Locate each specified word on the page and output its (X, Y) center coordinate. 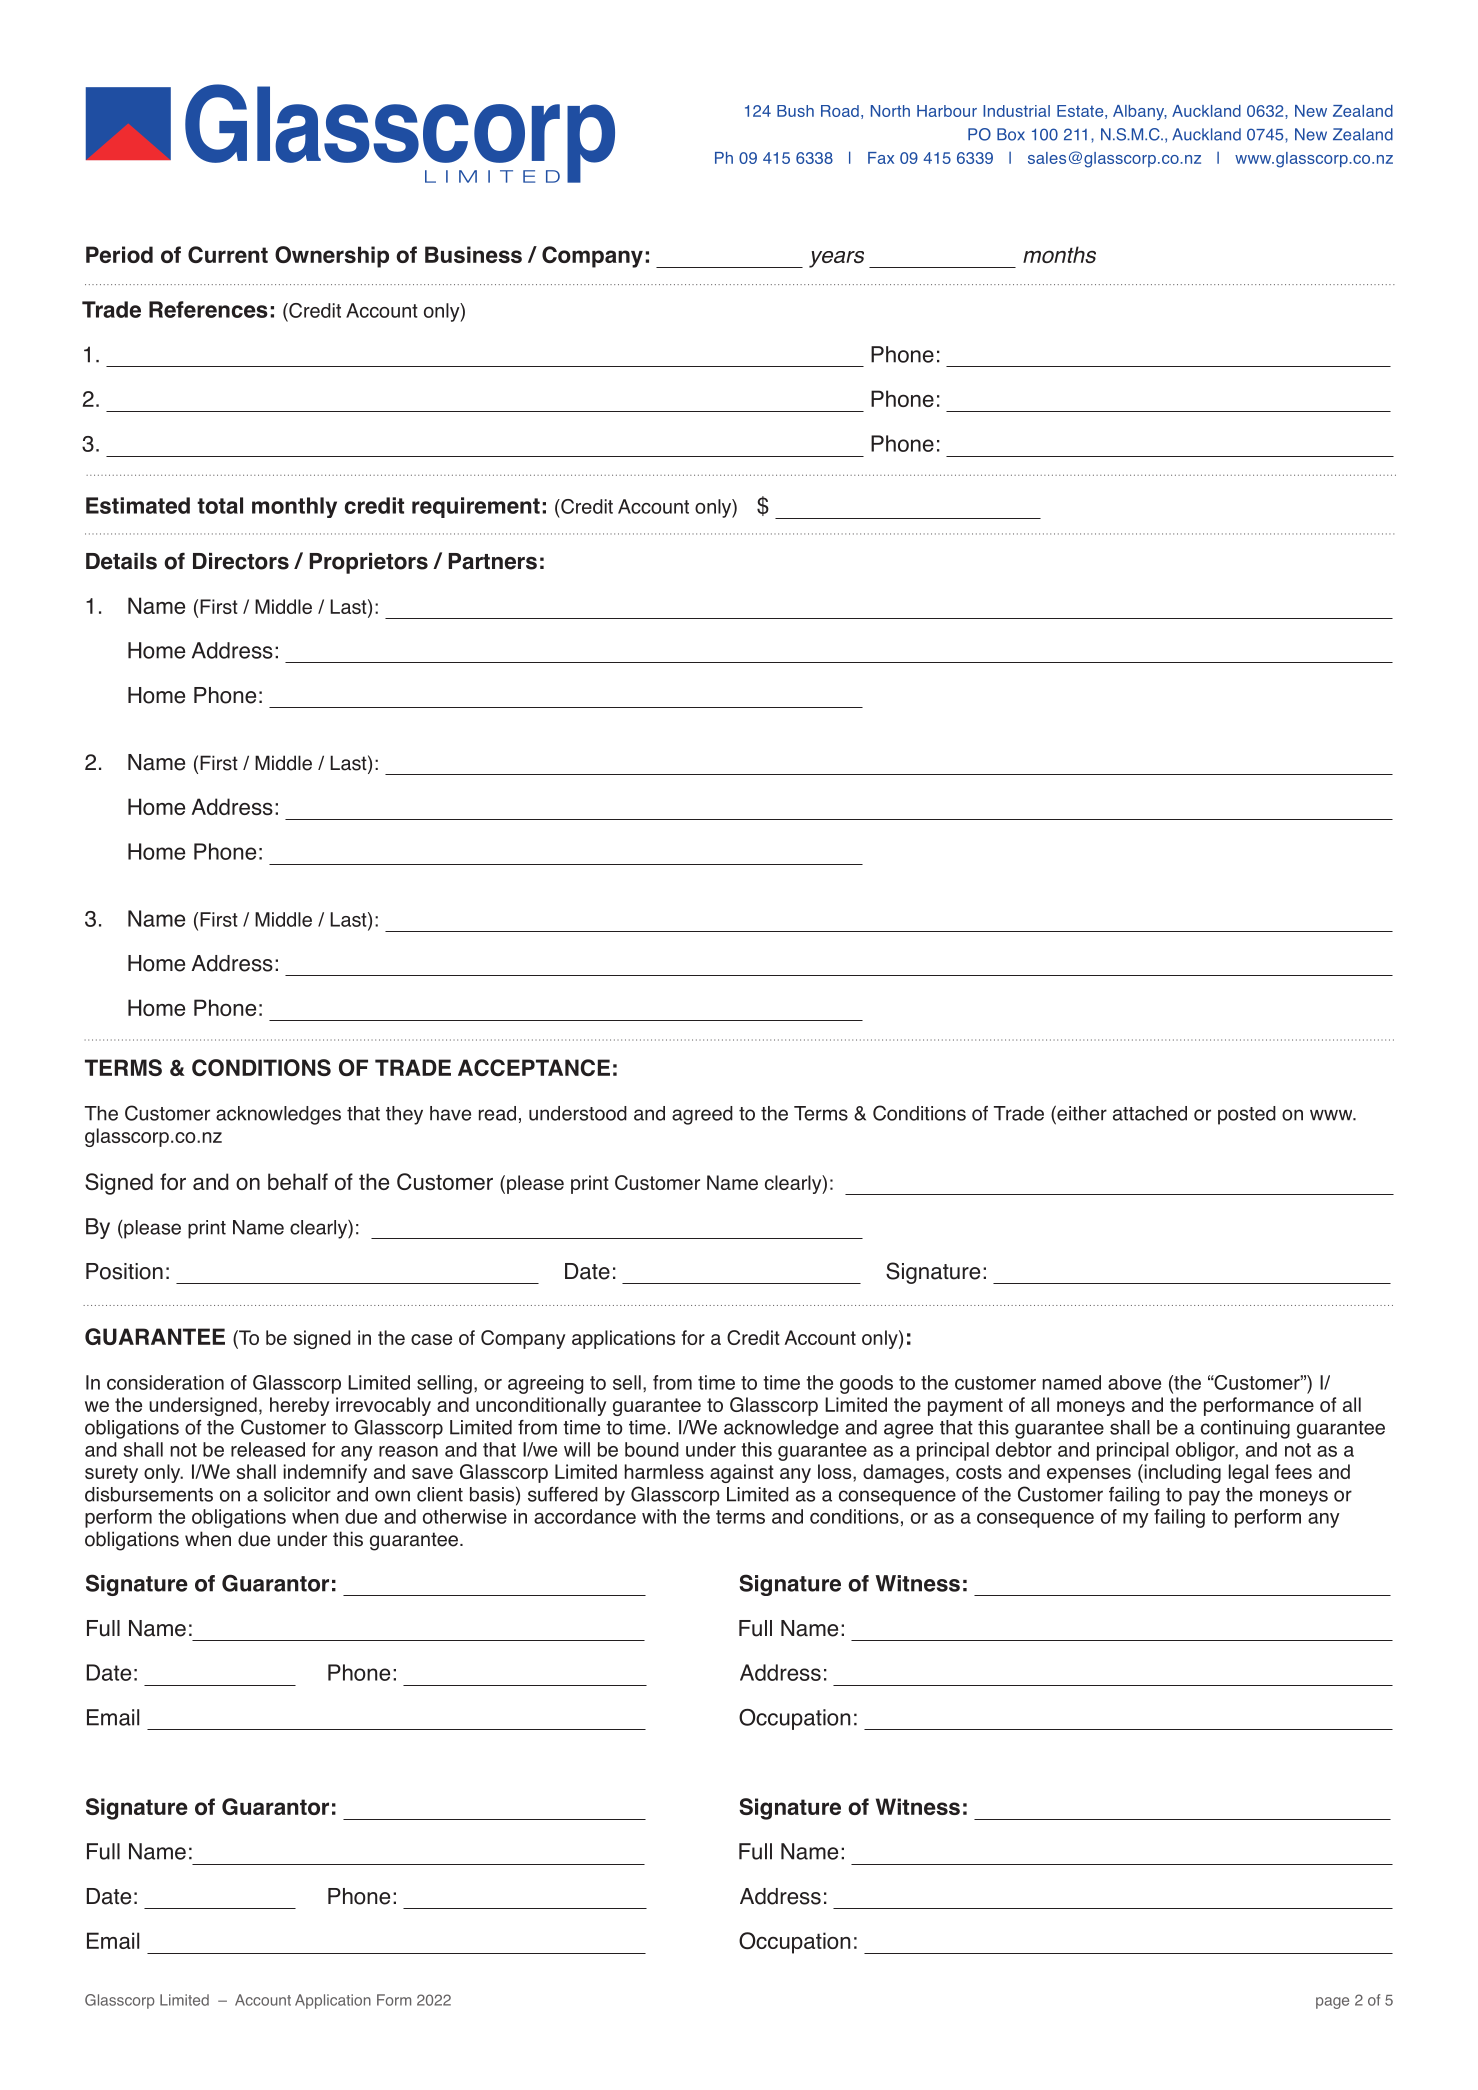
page (1332, 2003)
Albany (1140, 112)
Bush (795, 111)
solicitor (297, 1494)
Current (228, 254)
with (659, 1516)
